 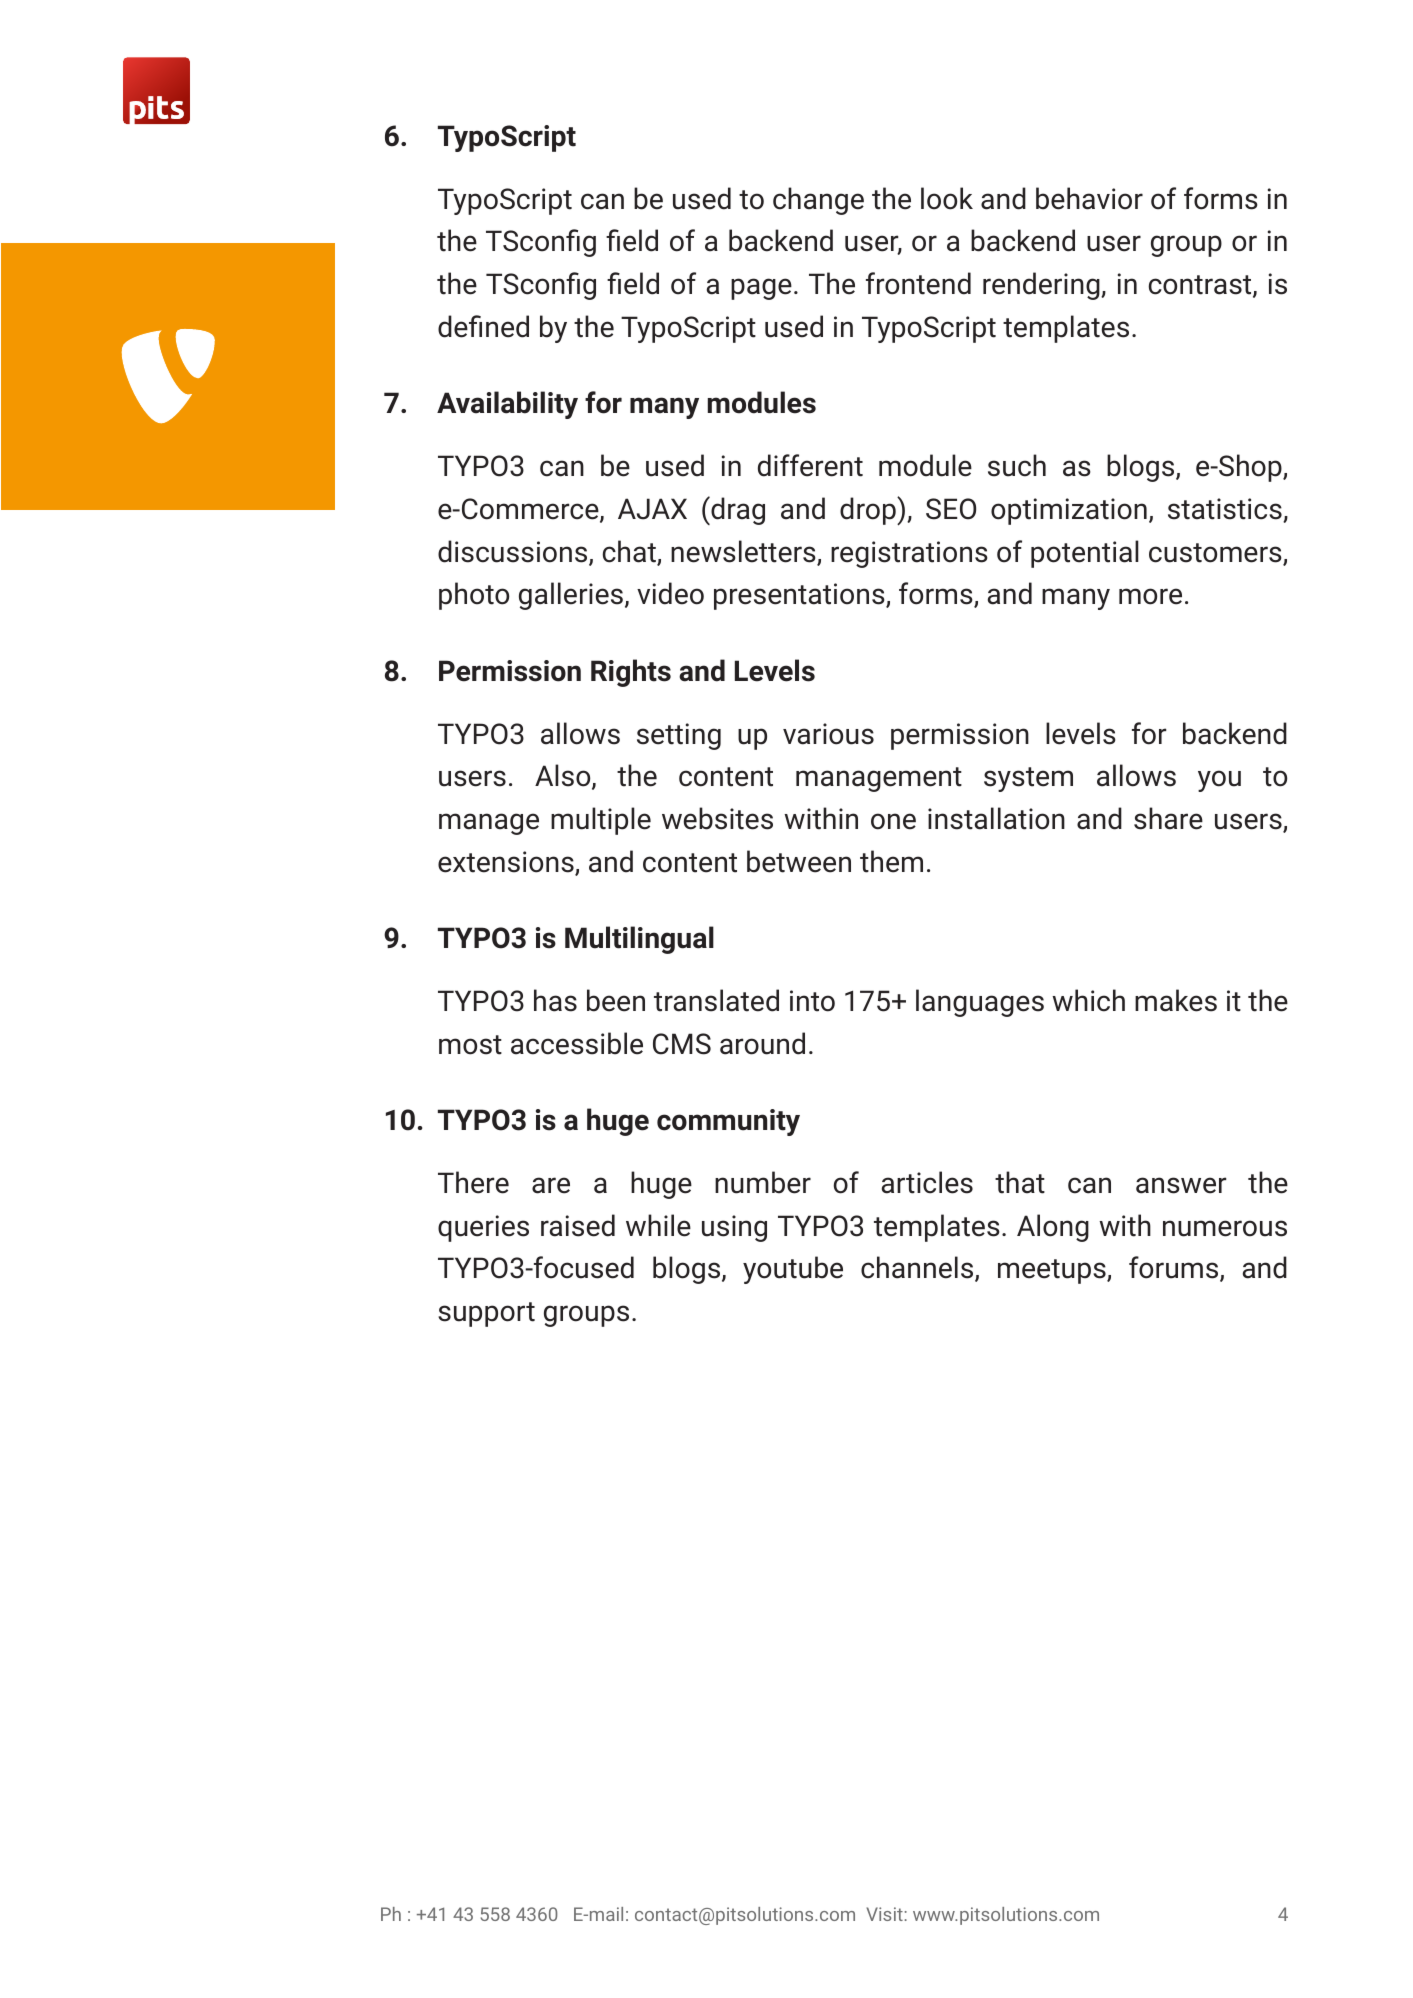 What do you see at coordinates (564, 777) in the image?
I see `Also` at bounding box center [564, 777].
